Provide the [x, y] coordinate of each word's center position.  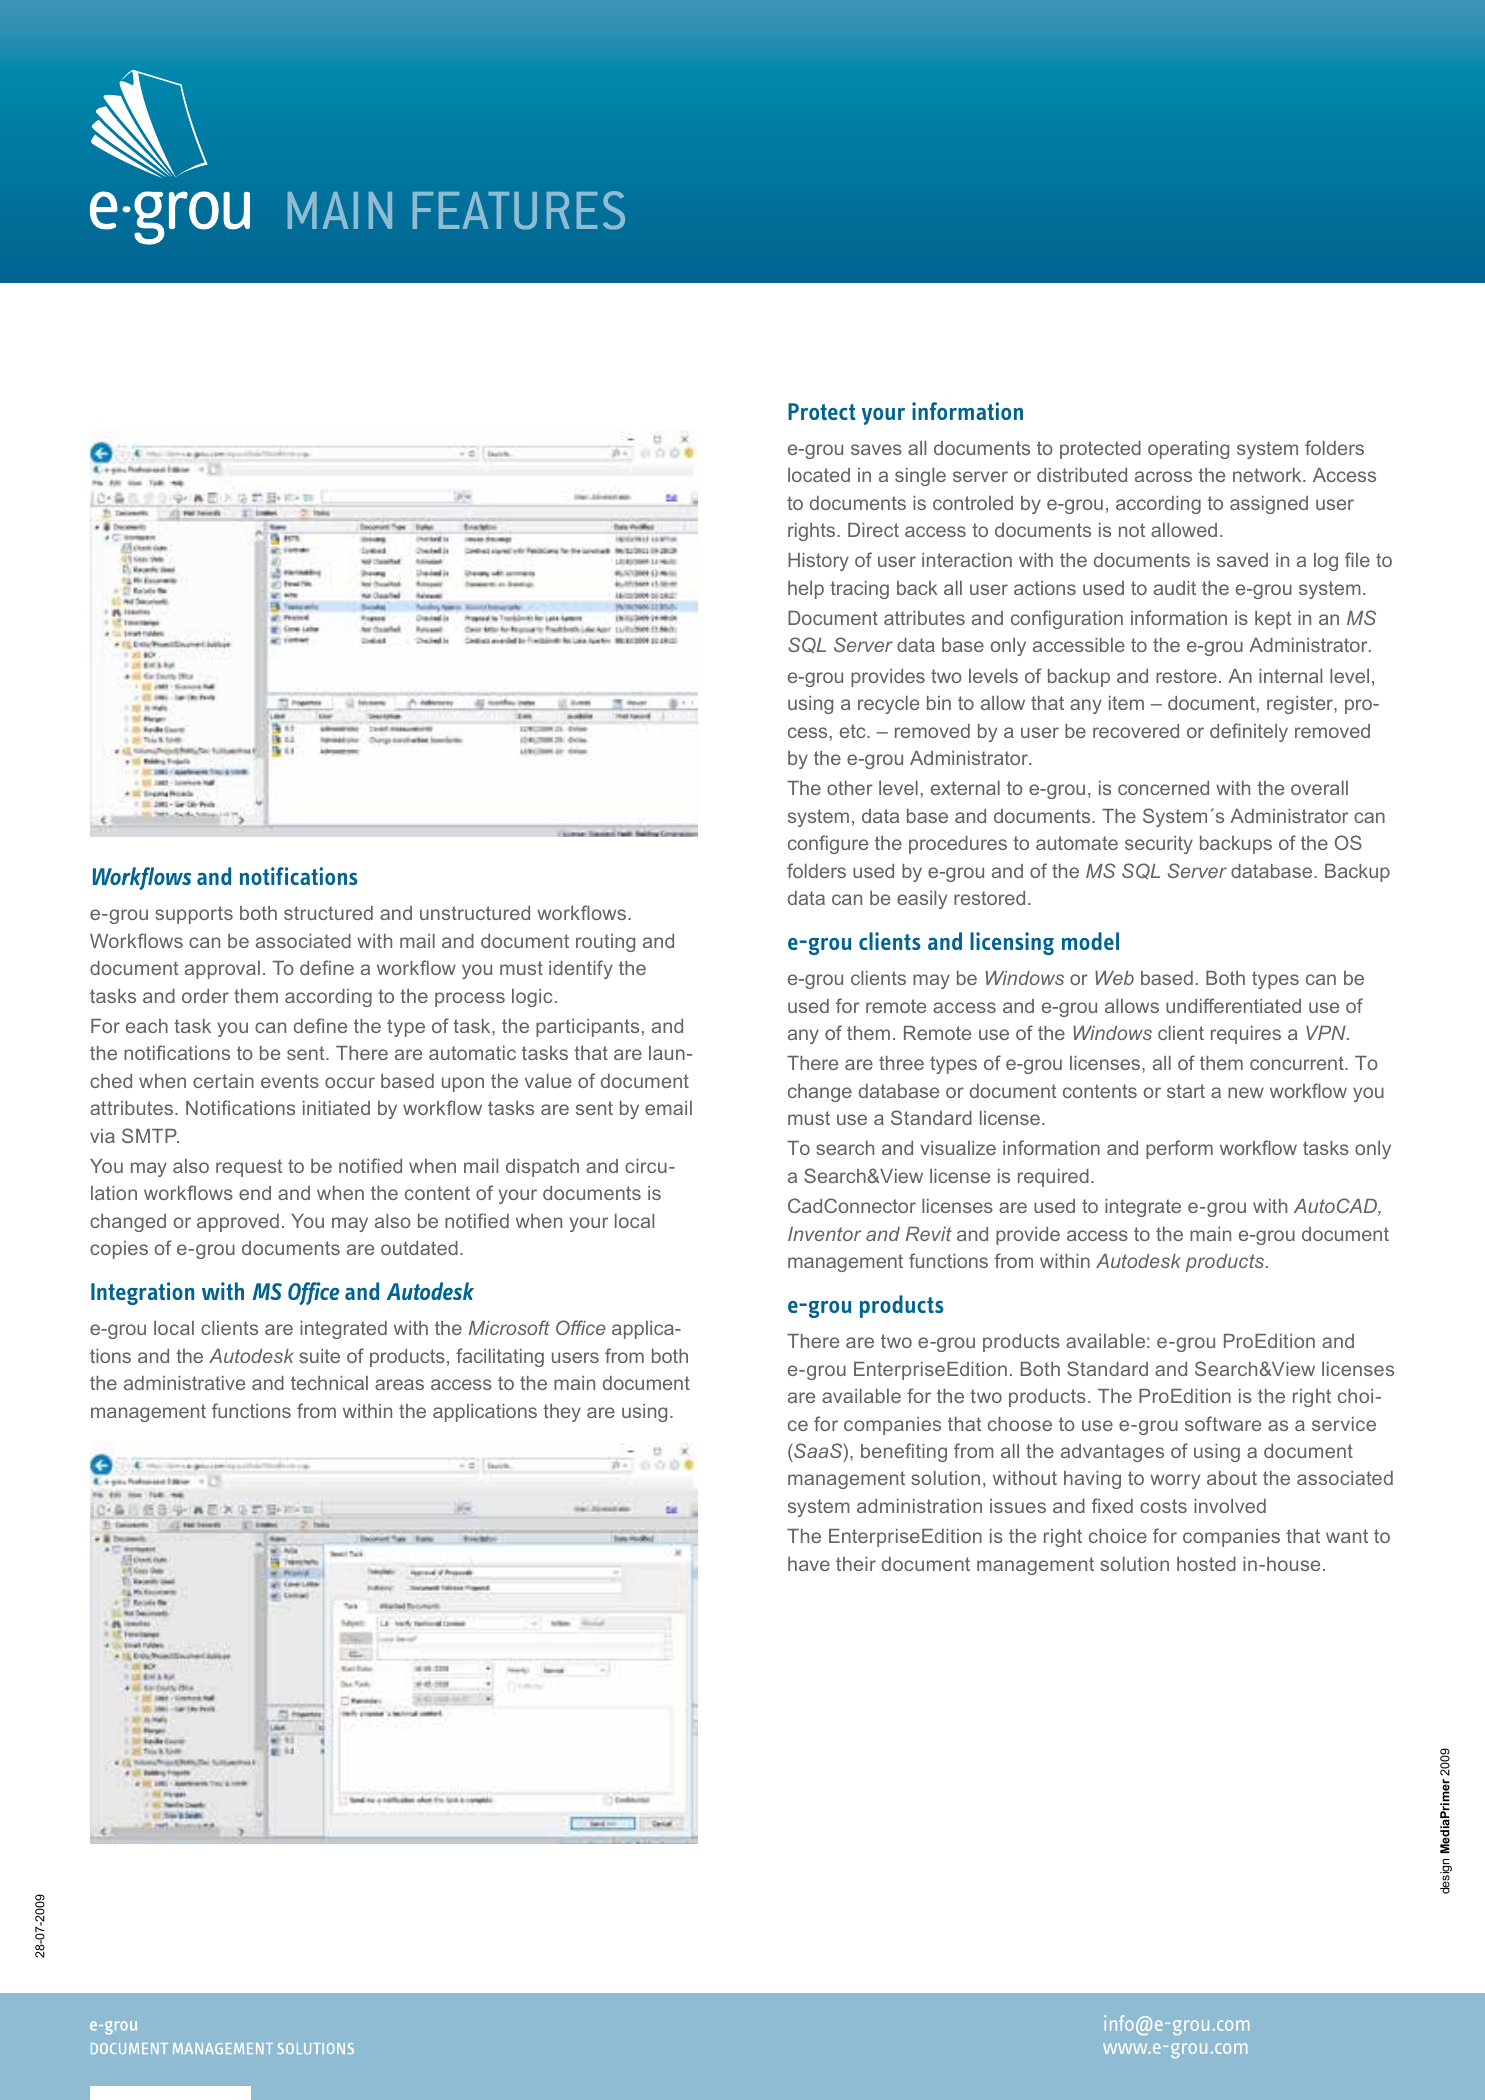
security [1159, 845]
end [255, 1193]
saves [876, 449]
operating [1188, 450]
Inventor [825, 1234]
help [806, 590]
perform [1179, 1149]
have [809, 1564]
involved [1230, 1506]
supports [194, 915]
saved [1242, 560]
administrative [184, 1383]
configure [828, 844]
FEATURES [519, 210]
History [818, 562]
